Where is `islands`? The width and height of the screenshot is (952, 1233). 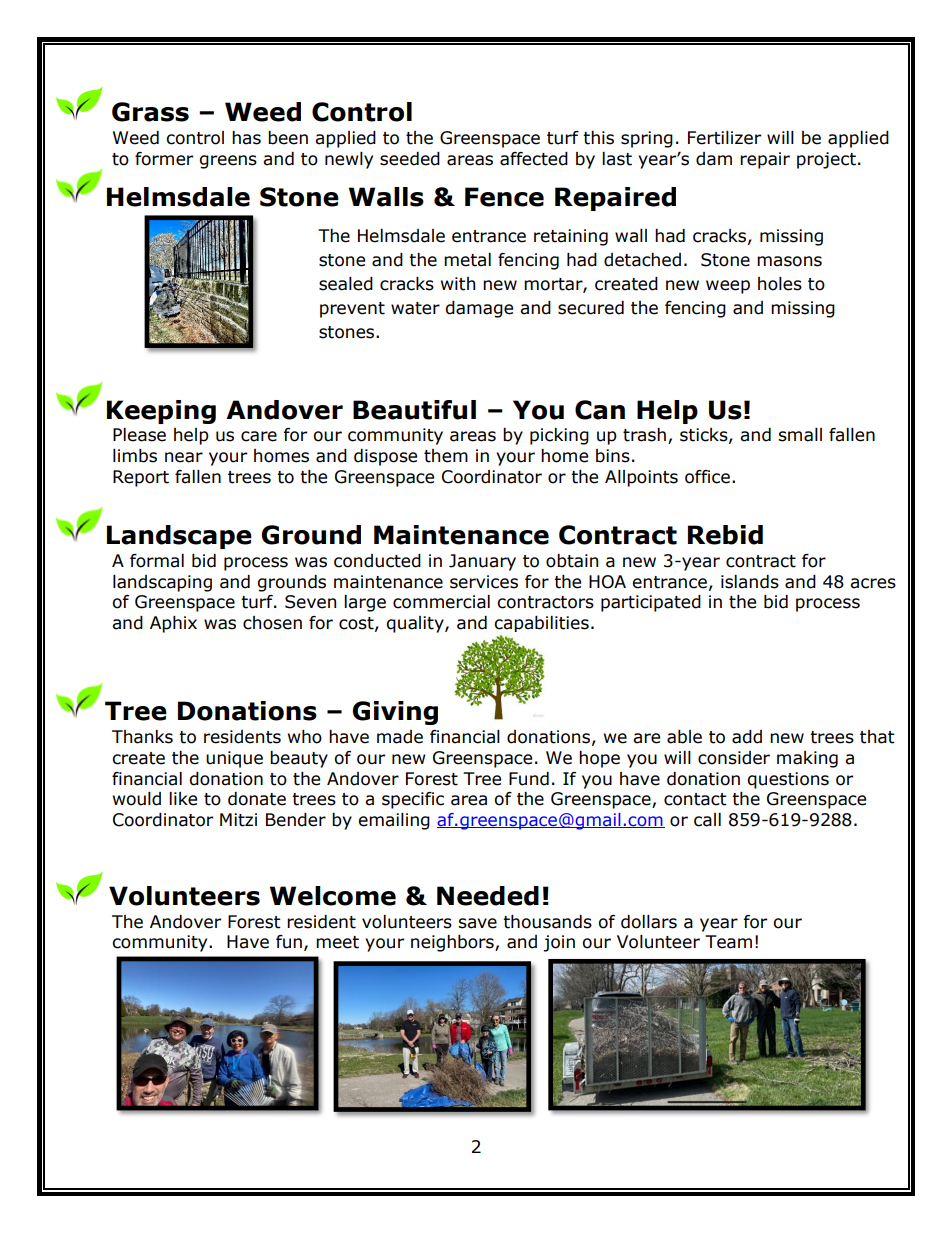
islands is located at coordinates (750, 582).
